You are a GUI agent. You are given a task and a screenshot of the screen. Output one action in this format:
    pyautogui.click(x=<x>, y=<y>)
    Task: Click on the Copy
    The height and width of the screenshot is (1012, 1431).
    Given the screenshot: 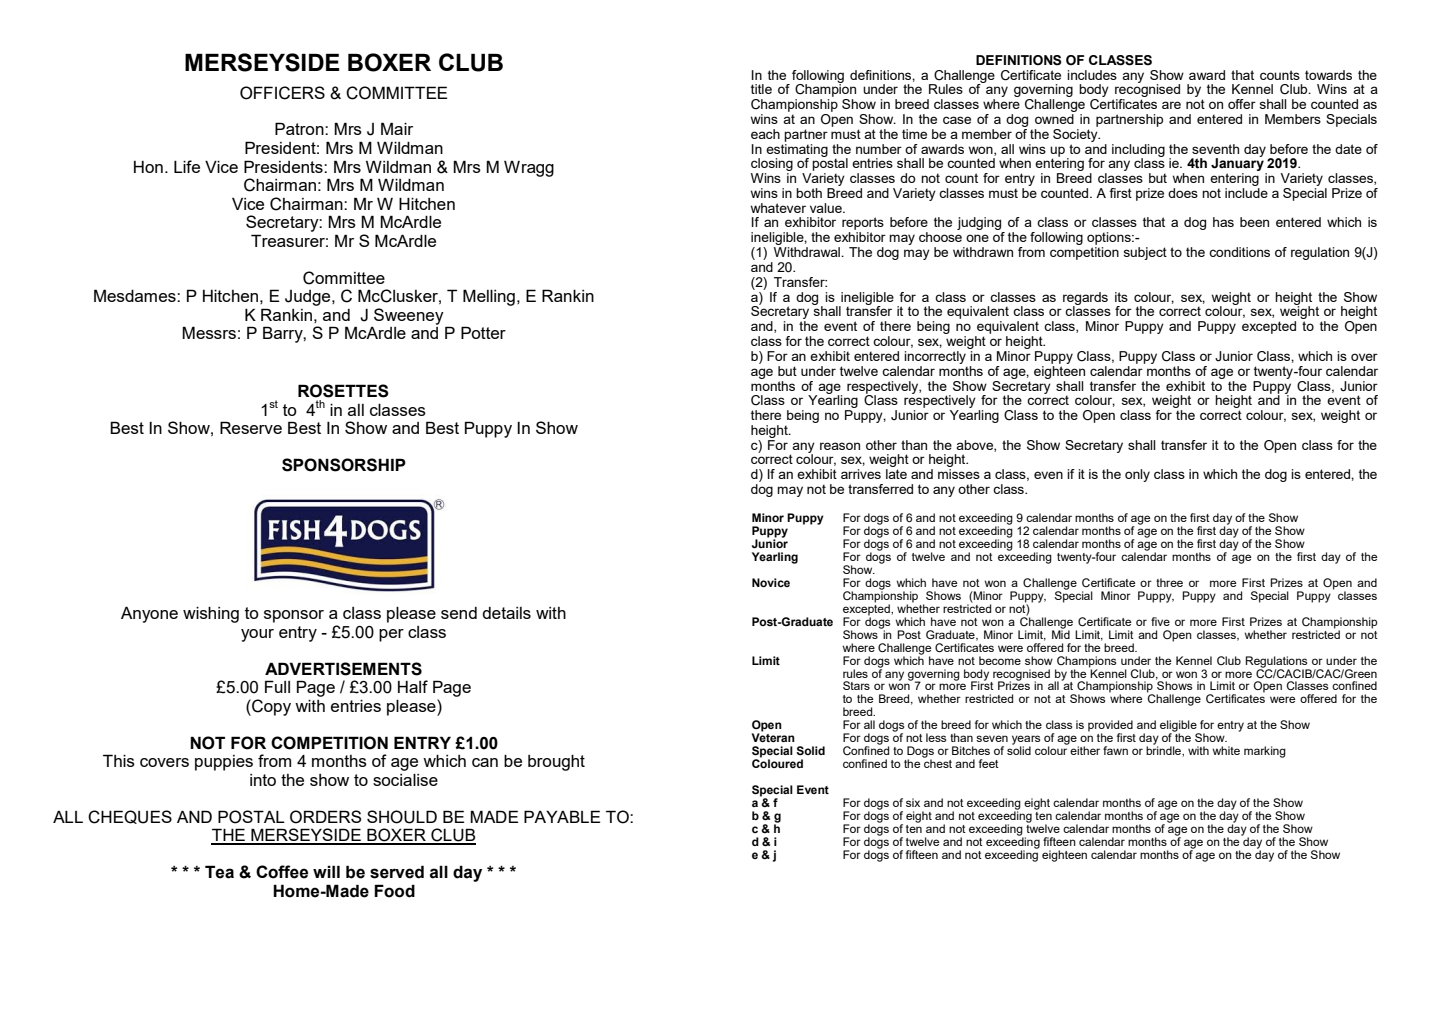 What is the action you would take?
    pyautogui.click(x=270, y=707)
